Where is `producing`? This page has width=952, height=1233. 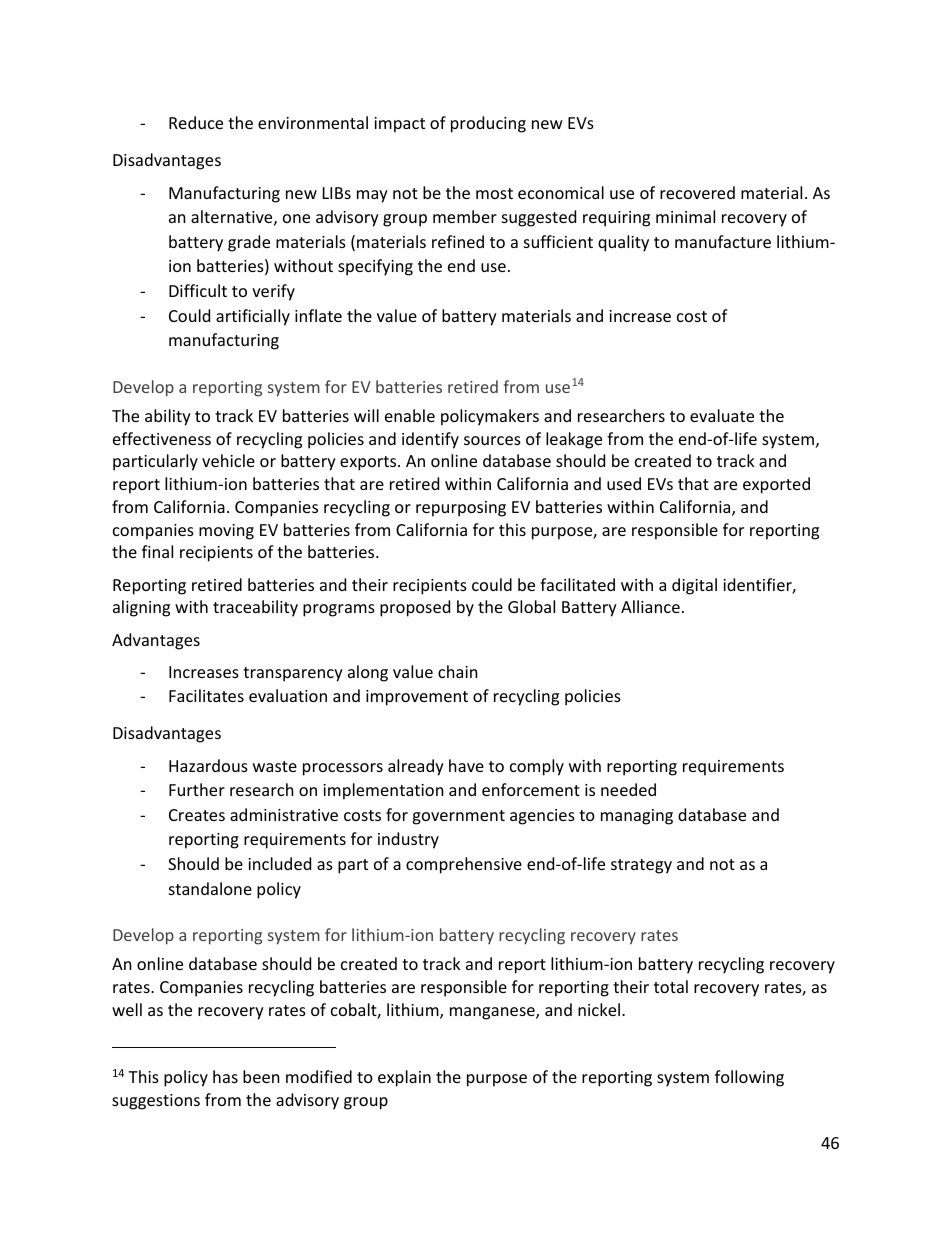
producing is located at coordinates (488, 124).
